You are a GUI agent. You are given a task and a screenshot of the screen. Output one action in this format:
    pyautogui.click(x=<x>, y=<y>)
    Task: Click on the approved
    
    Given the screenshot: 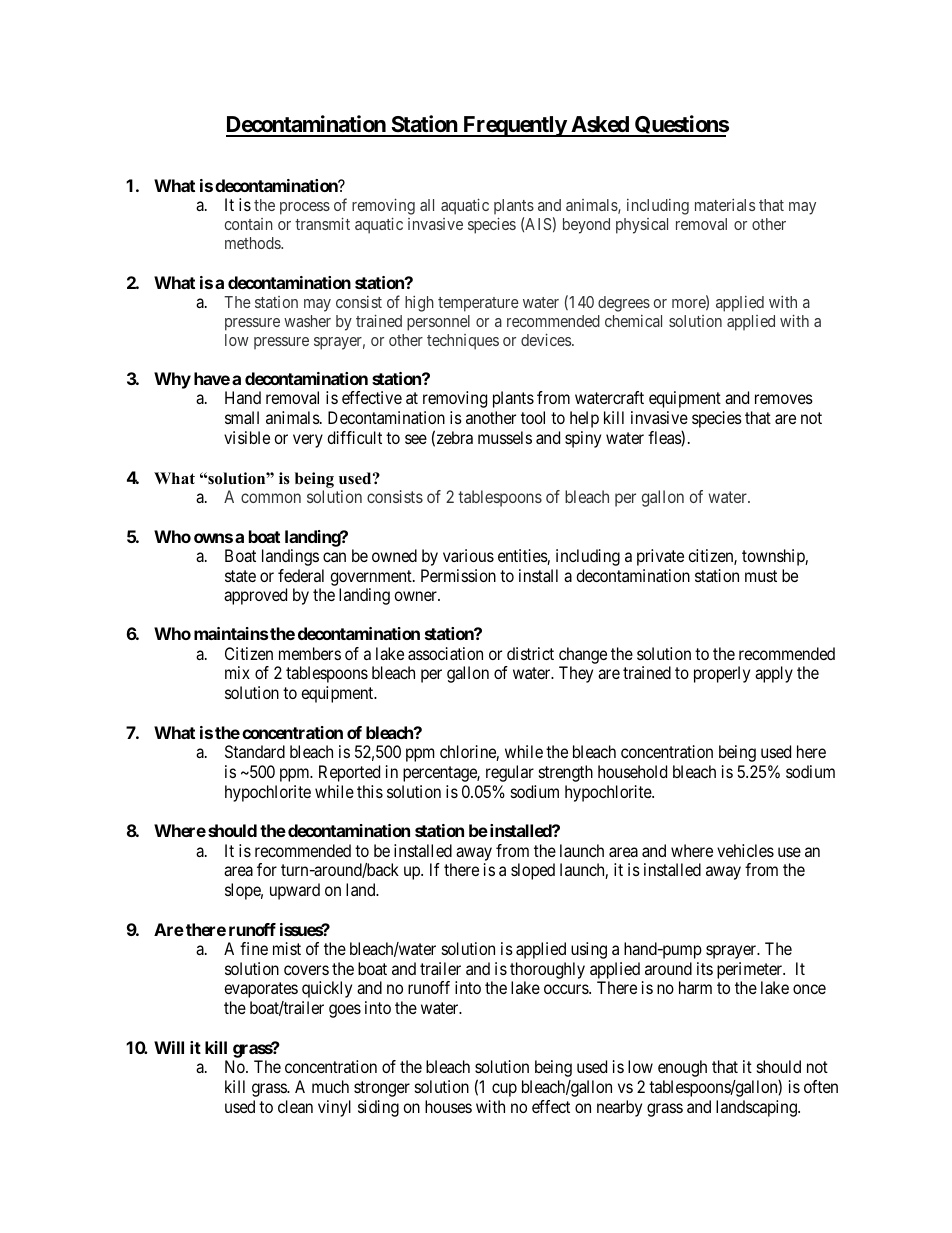 What is the action you would take?
    pyautogui.click(x=255, y=596)
